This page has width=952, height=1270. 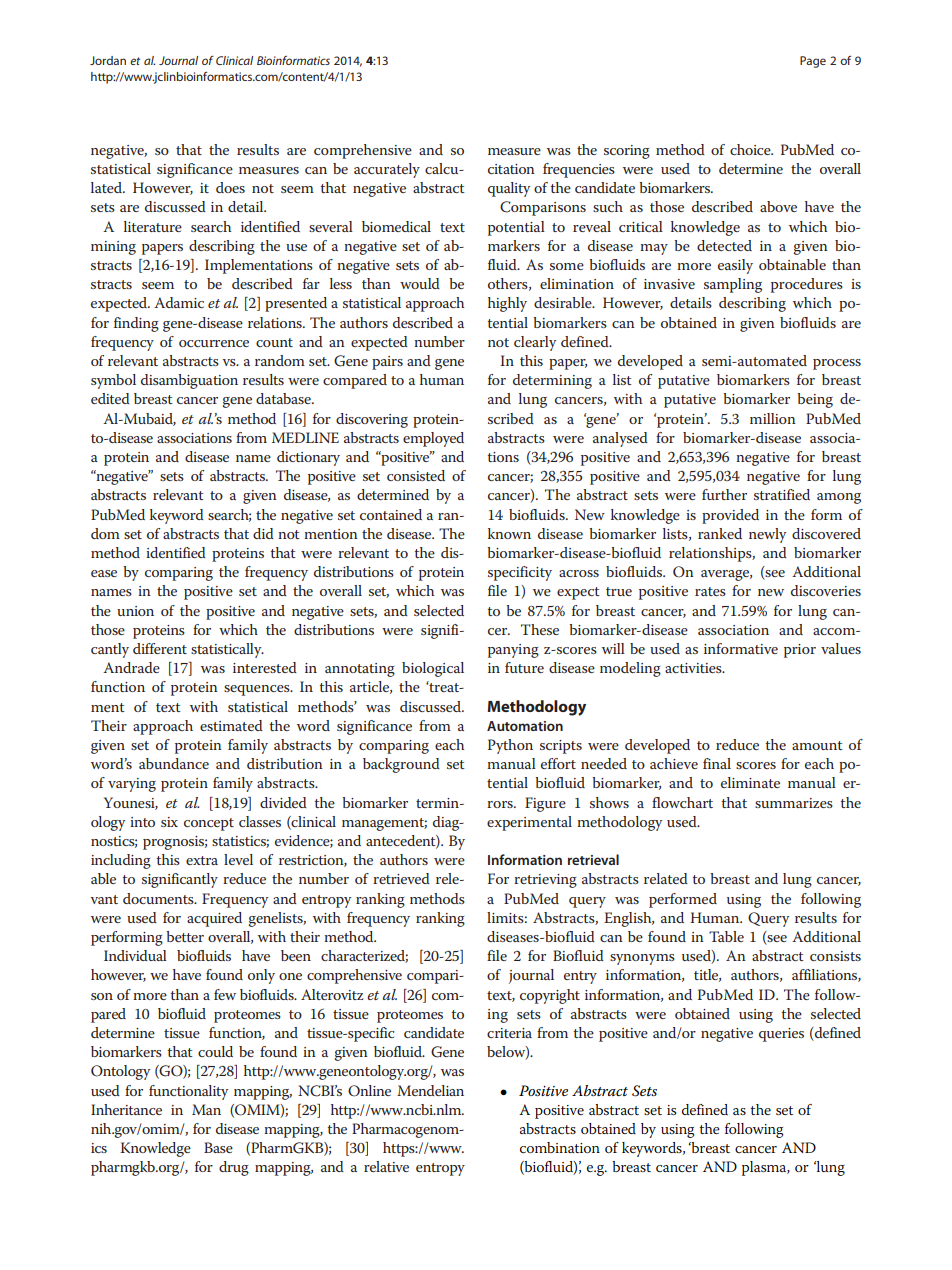 I want to click on Page, so click(x=813, y=62).
